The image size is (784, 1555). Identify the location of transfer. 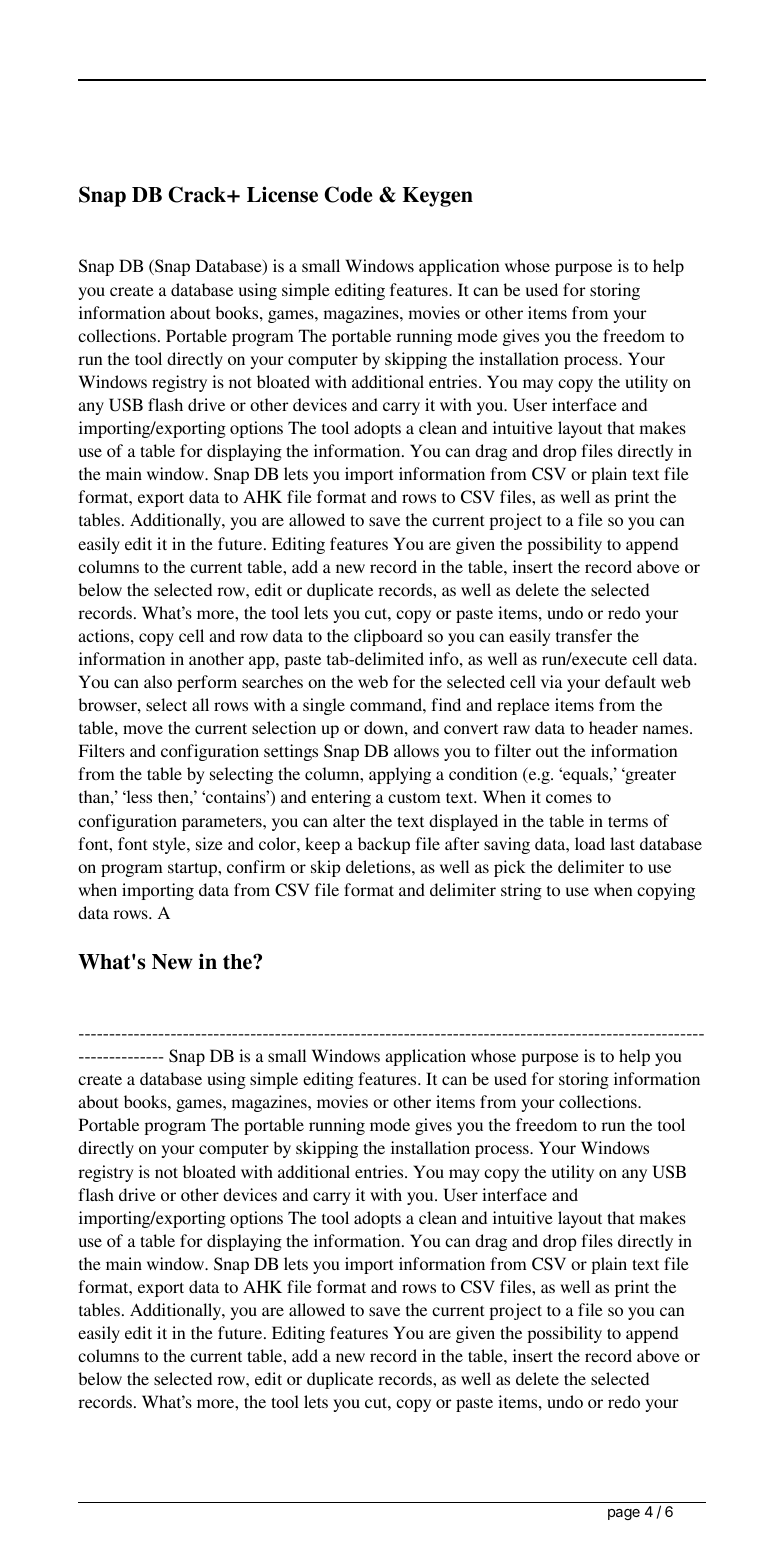
(584, 635).
